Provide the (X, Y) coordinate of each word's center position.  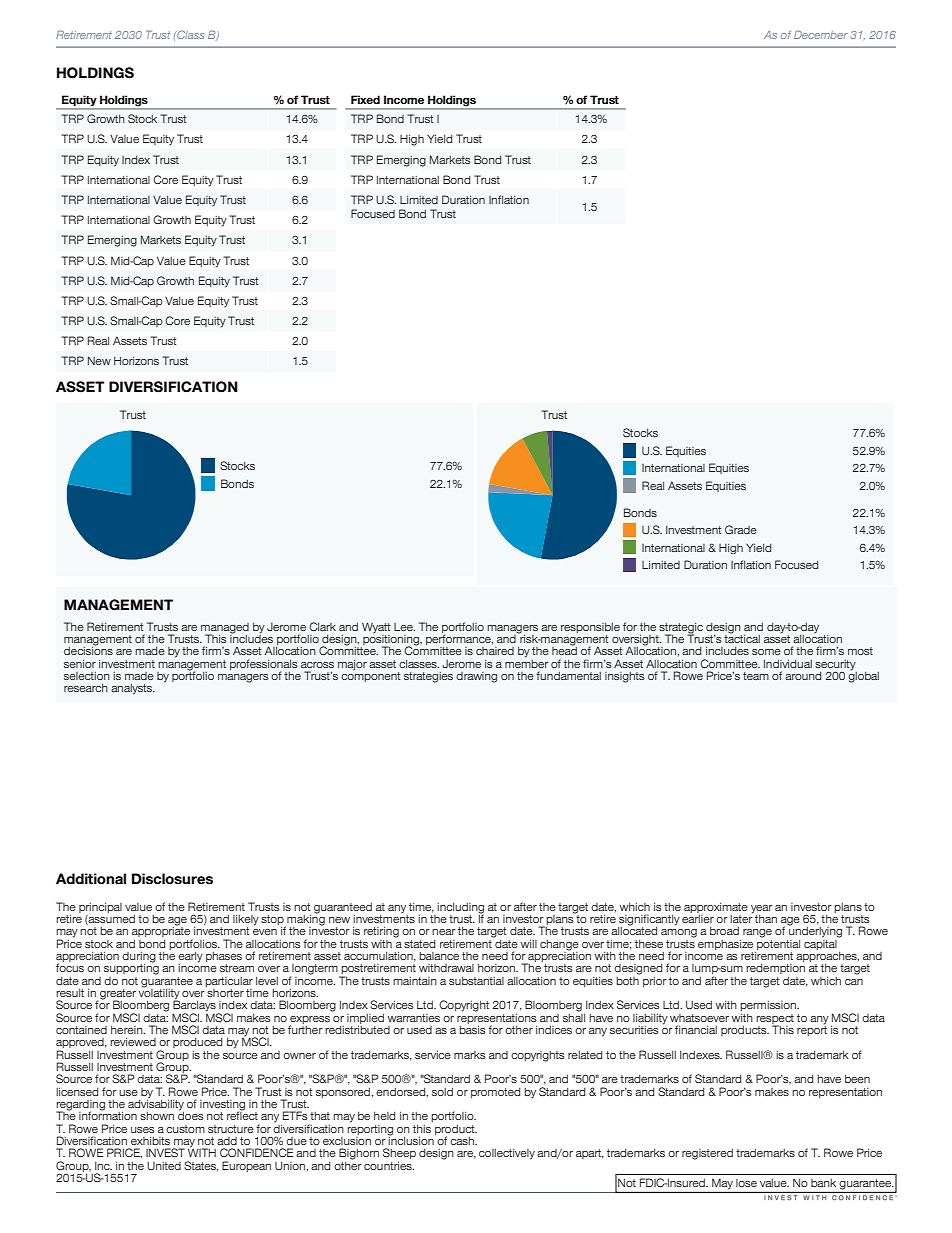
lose (746, 1183)
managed (225, 629)
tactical (742, 637)
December (821, 35)
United (164, 1166)
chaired (495, 651)
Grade (741, 529)
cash (463, 1141)
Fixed (365, 99)
